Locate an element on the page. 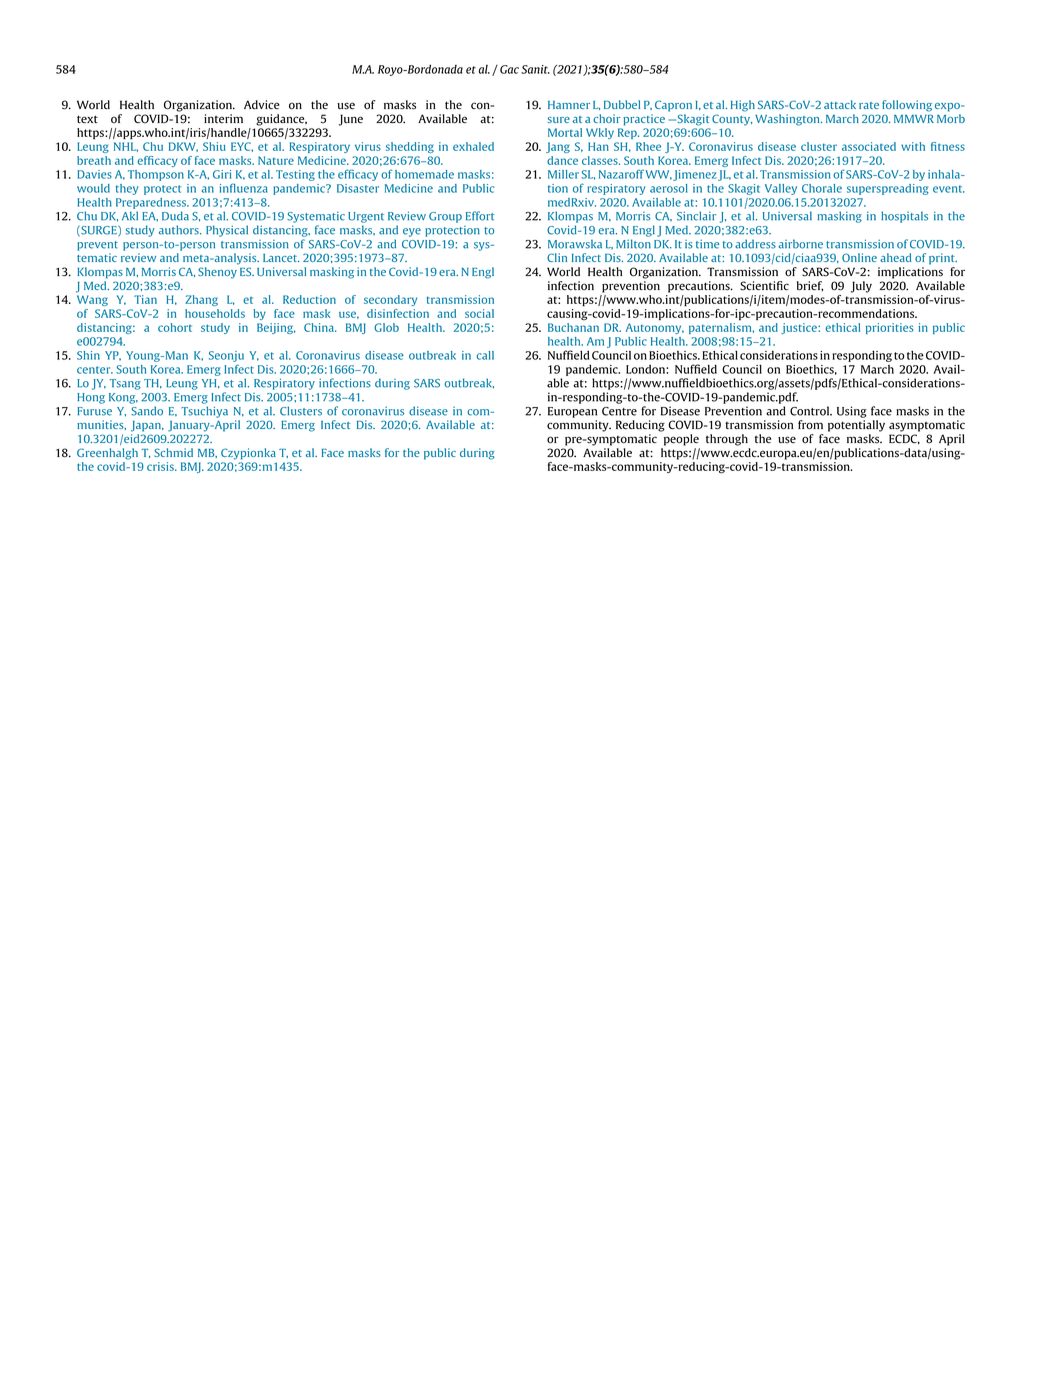 This page has width=1039, height=1386. July is located at coordinates (861, 287).
